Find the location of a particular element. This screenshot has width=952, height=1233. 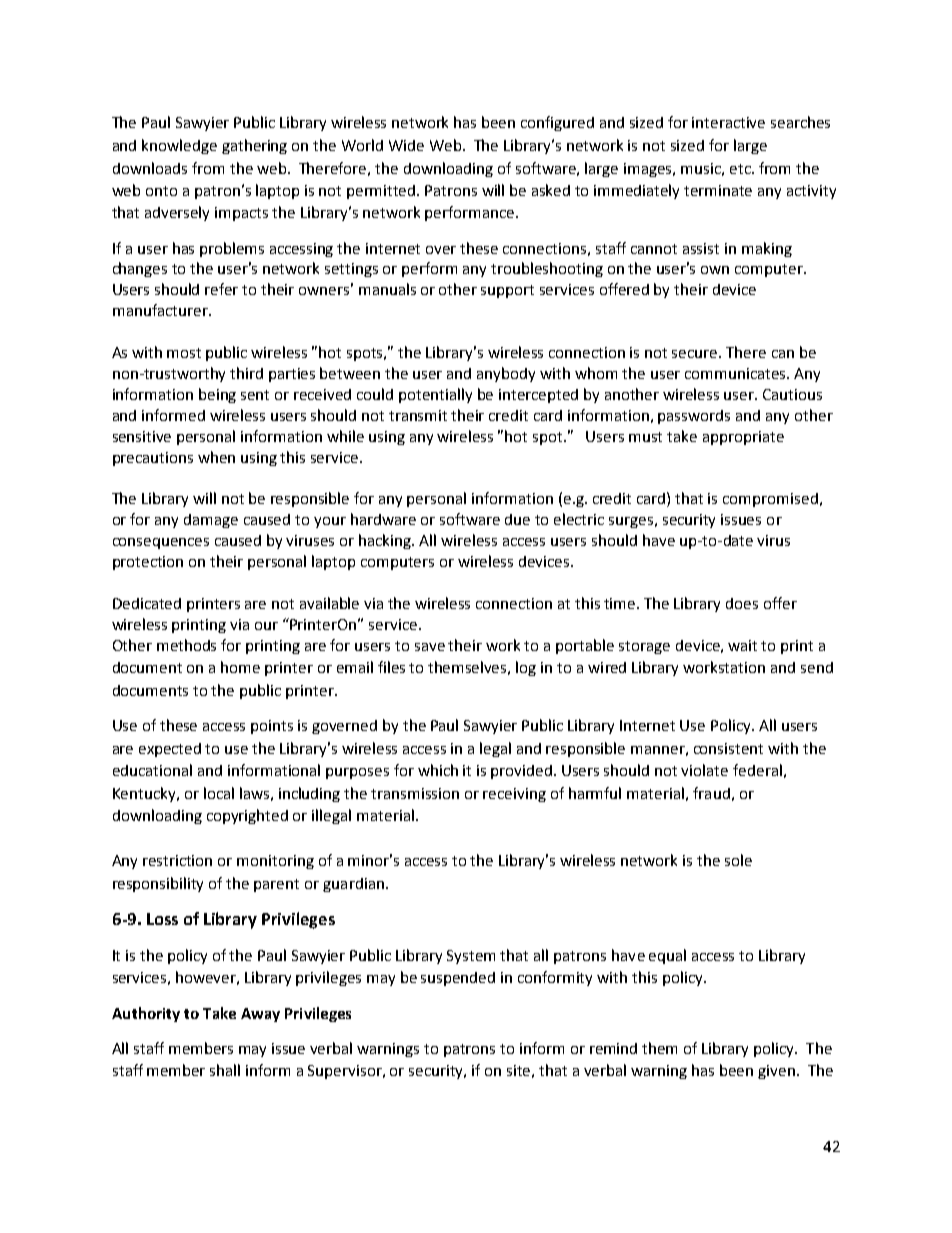

expected is located at coordinates (170, 750).
